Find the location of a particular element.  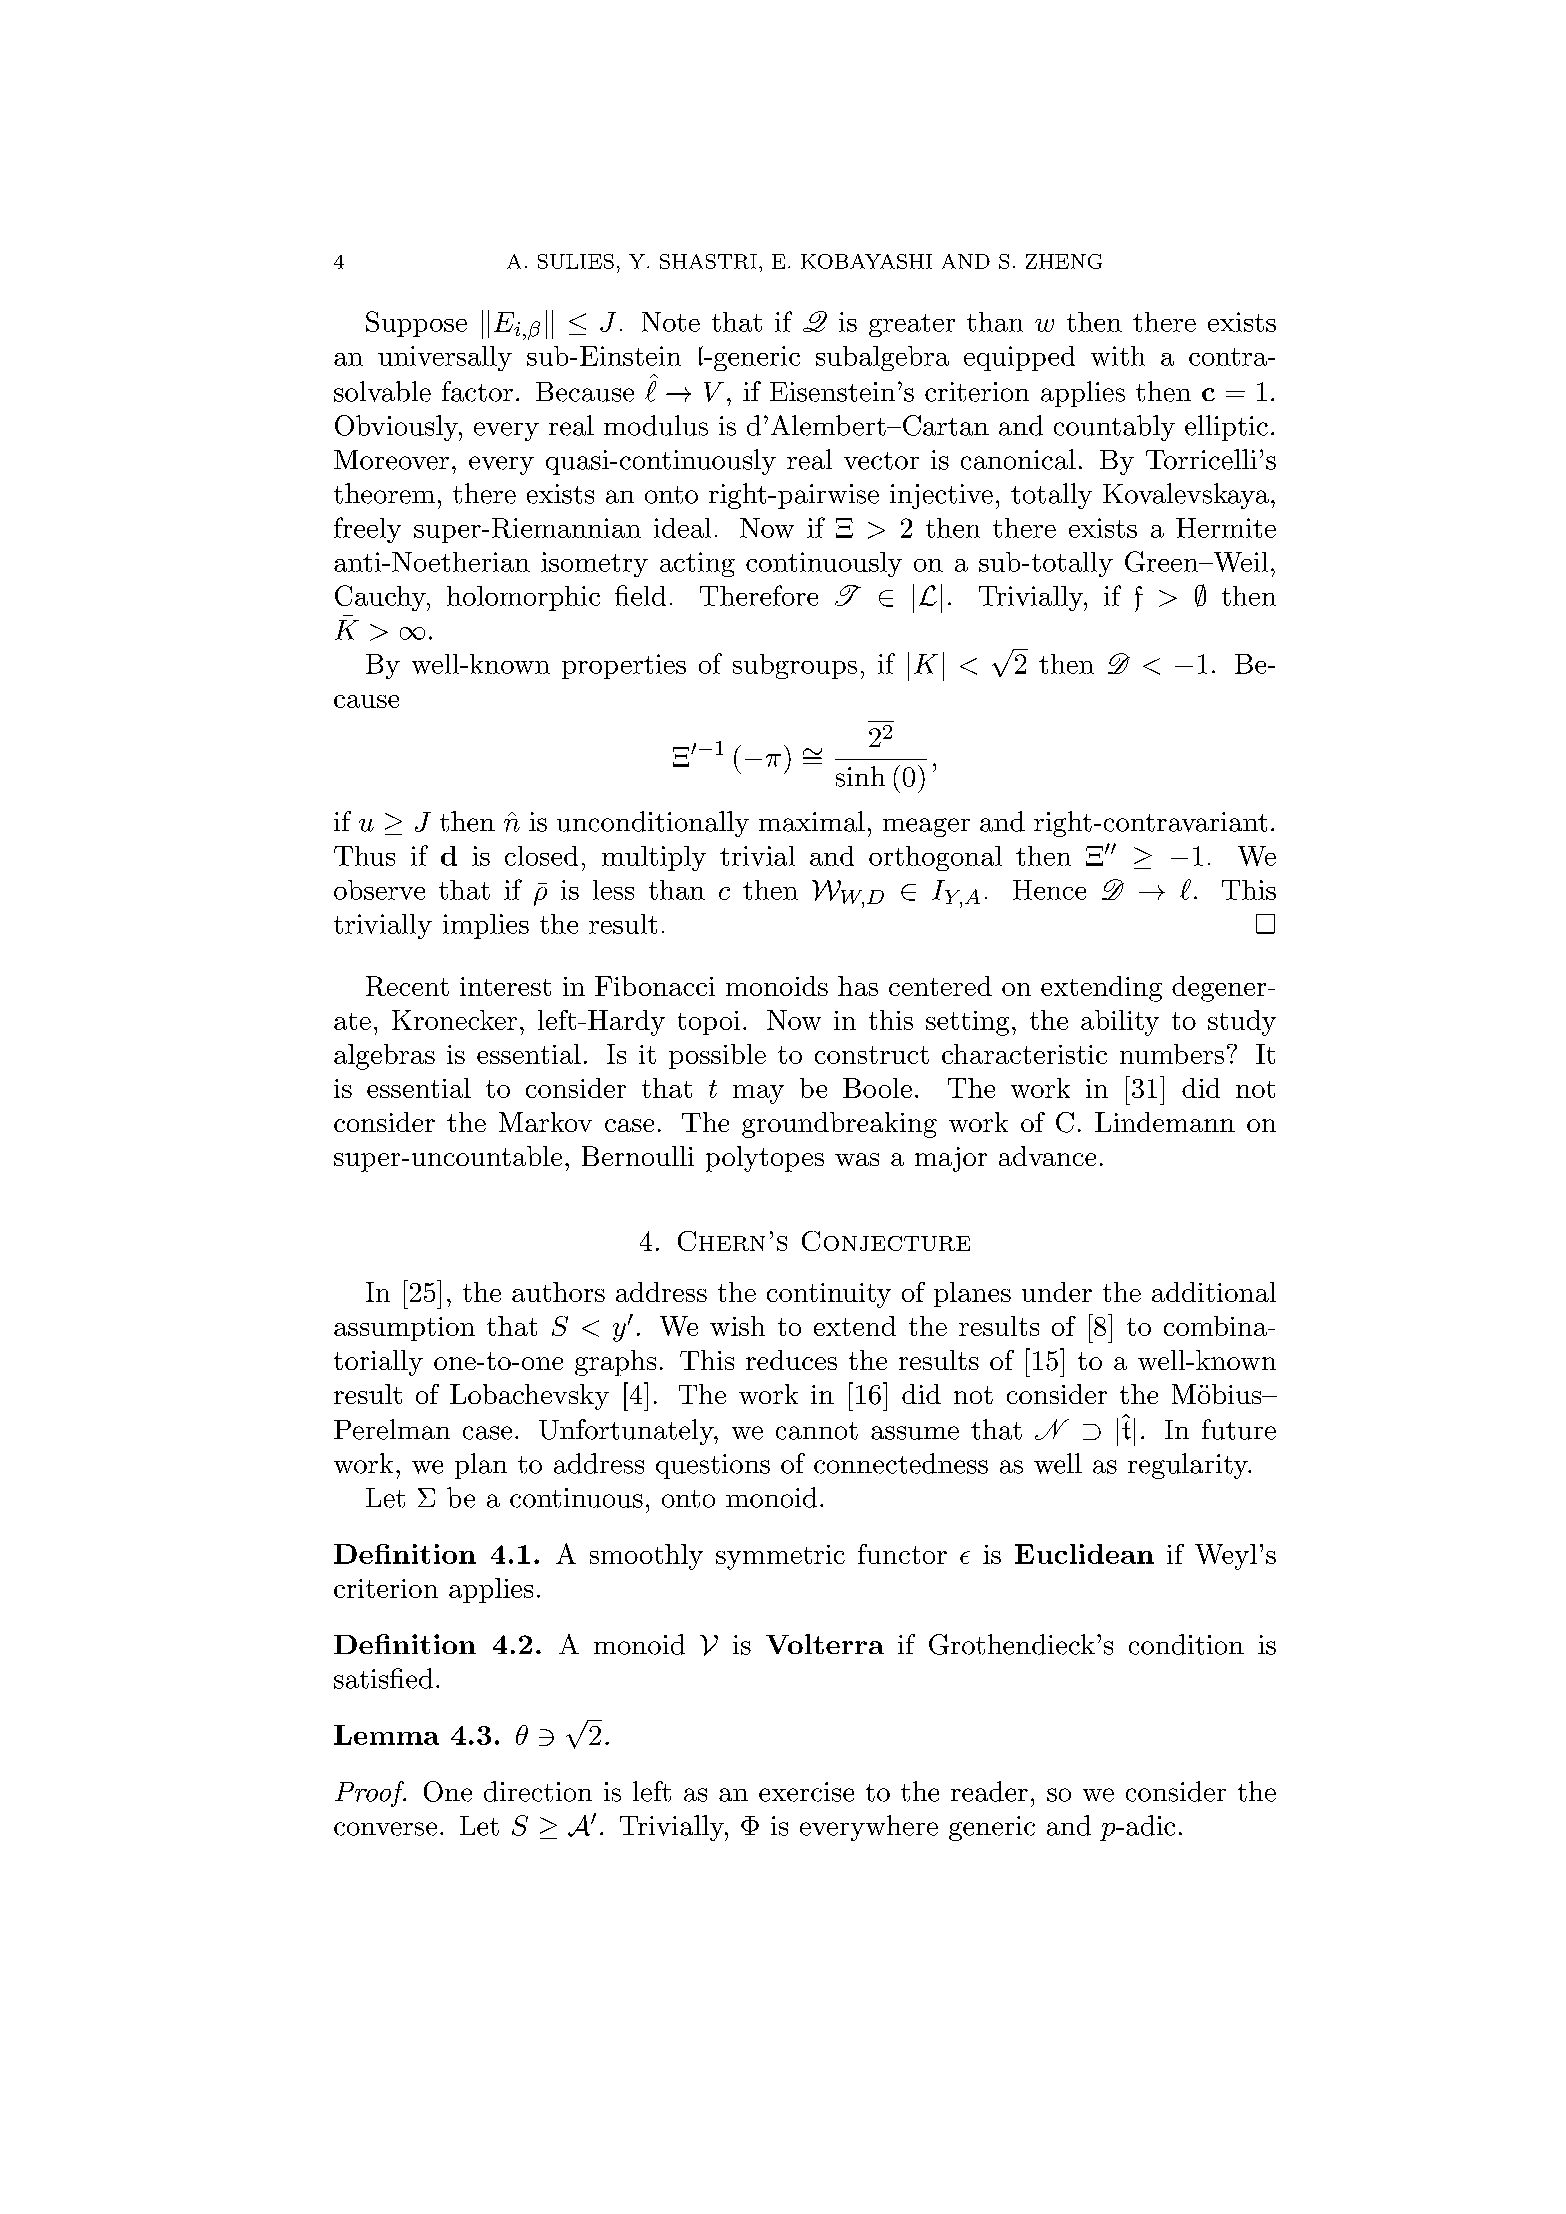

direction is located at coordinates (538, 1791).
